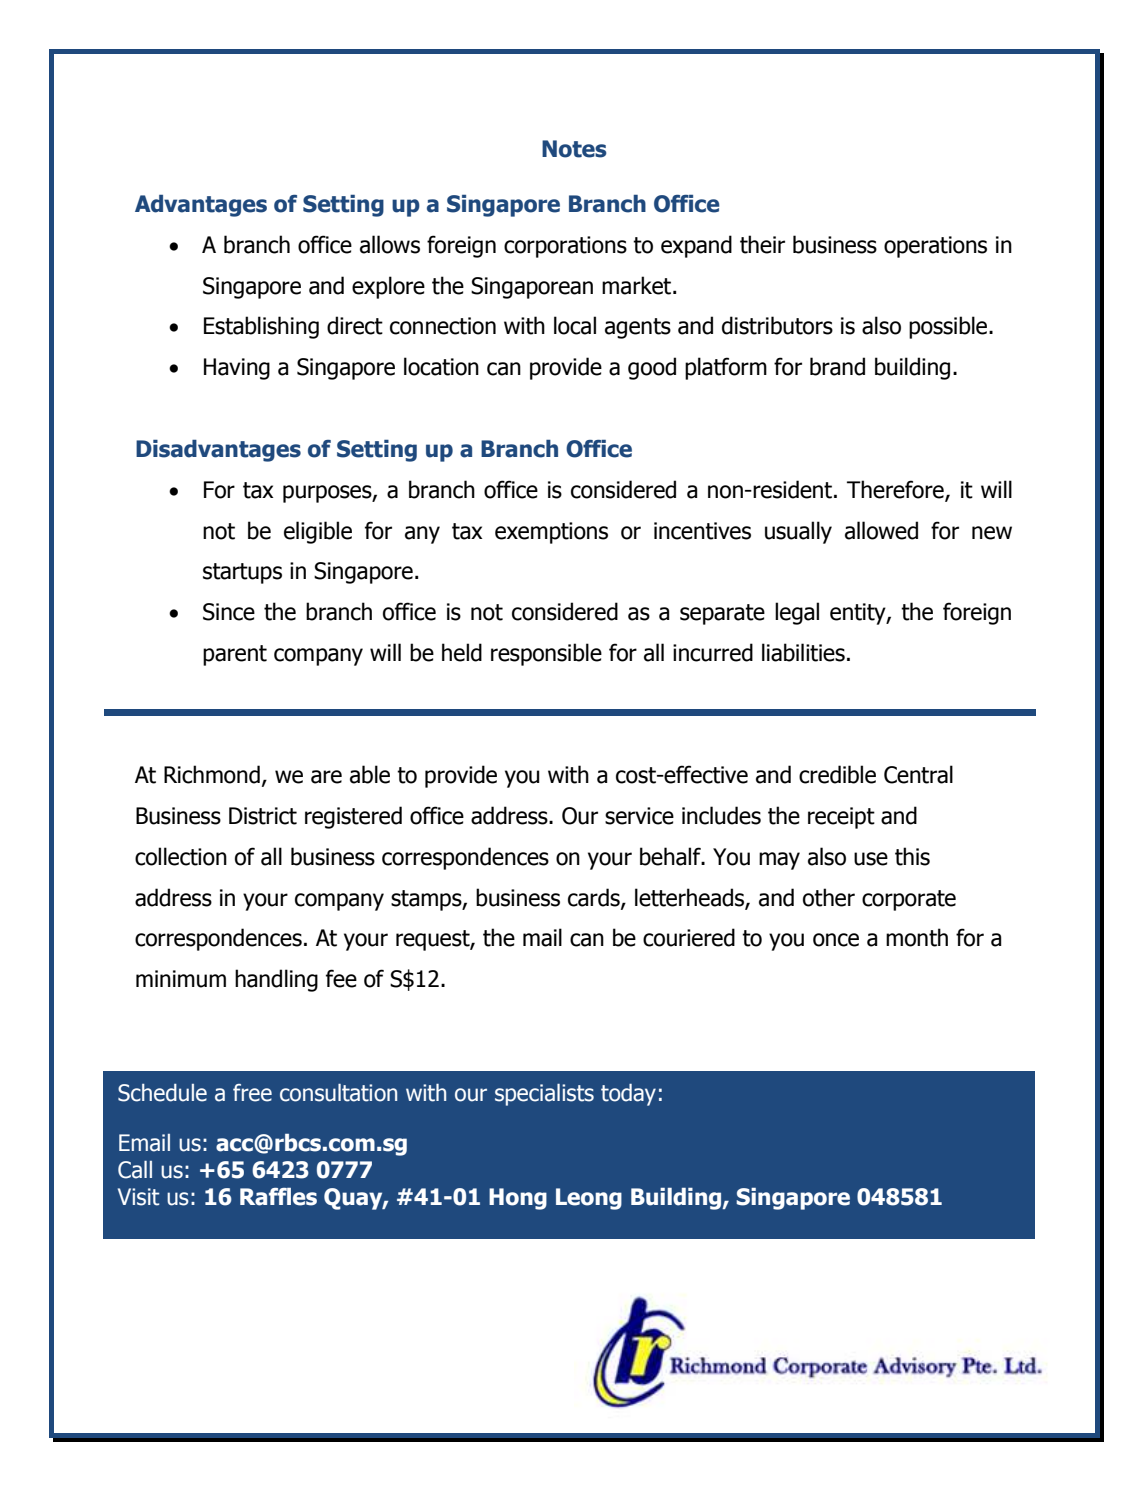 The height and width of the screenshot is (1486, 1148). Describe the element at coordinates (390, 244) in the screenshot. I see `allows` at that location.
